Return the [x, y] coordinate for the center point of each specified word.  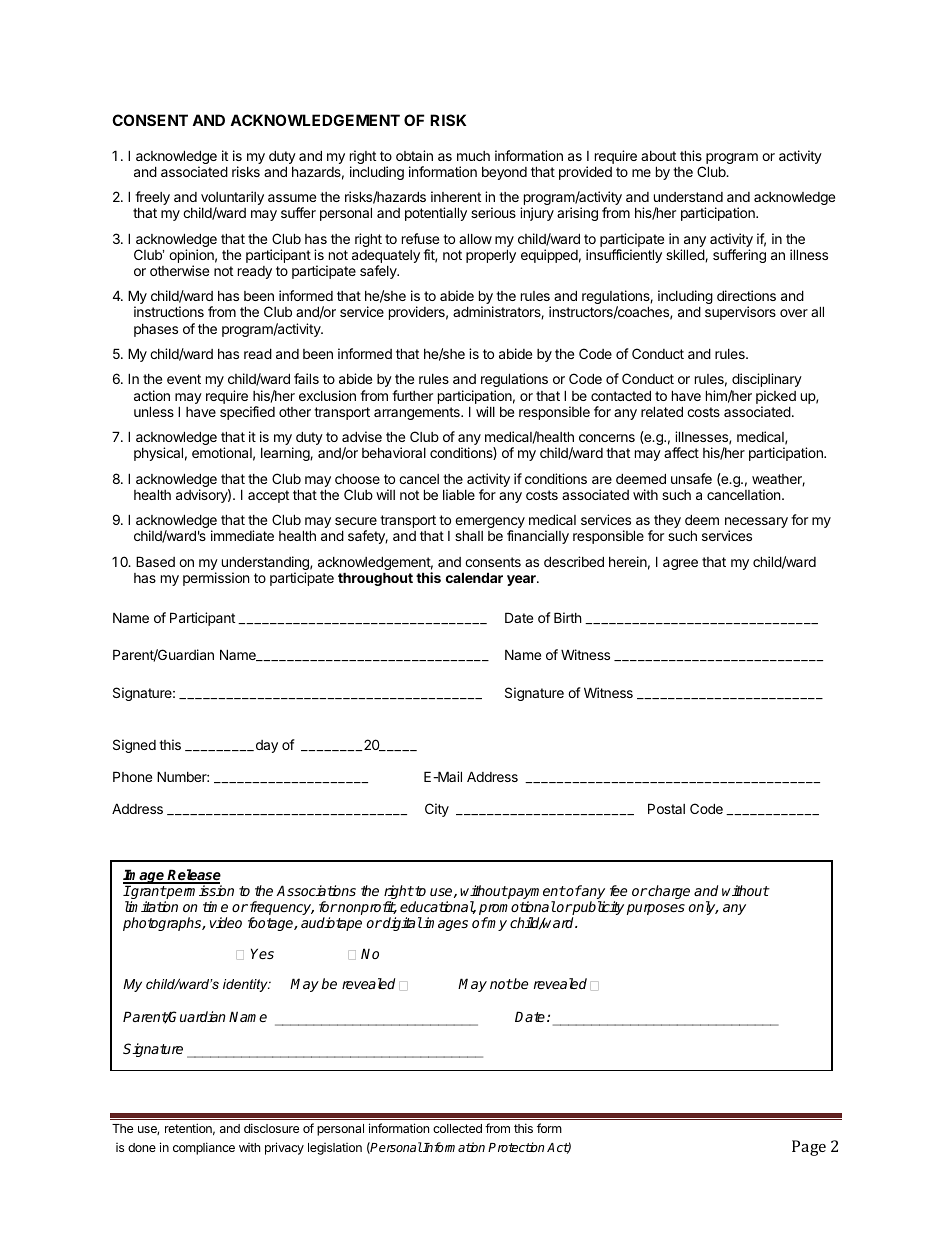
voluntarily [231, 199]
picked [776, 397]
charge [669, 892]
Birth [568, 617]
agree [680, 564]
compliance [204, 1148]
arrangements [418, 413]
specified [247, 413]
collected [457, 1128]
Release [193, 876]
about [658, 156]
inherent [456, 196]
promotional [517, 909]
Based [155, 561]
